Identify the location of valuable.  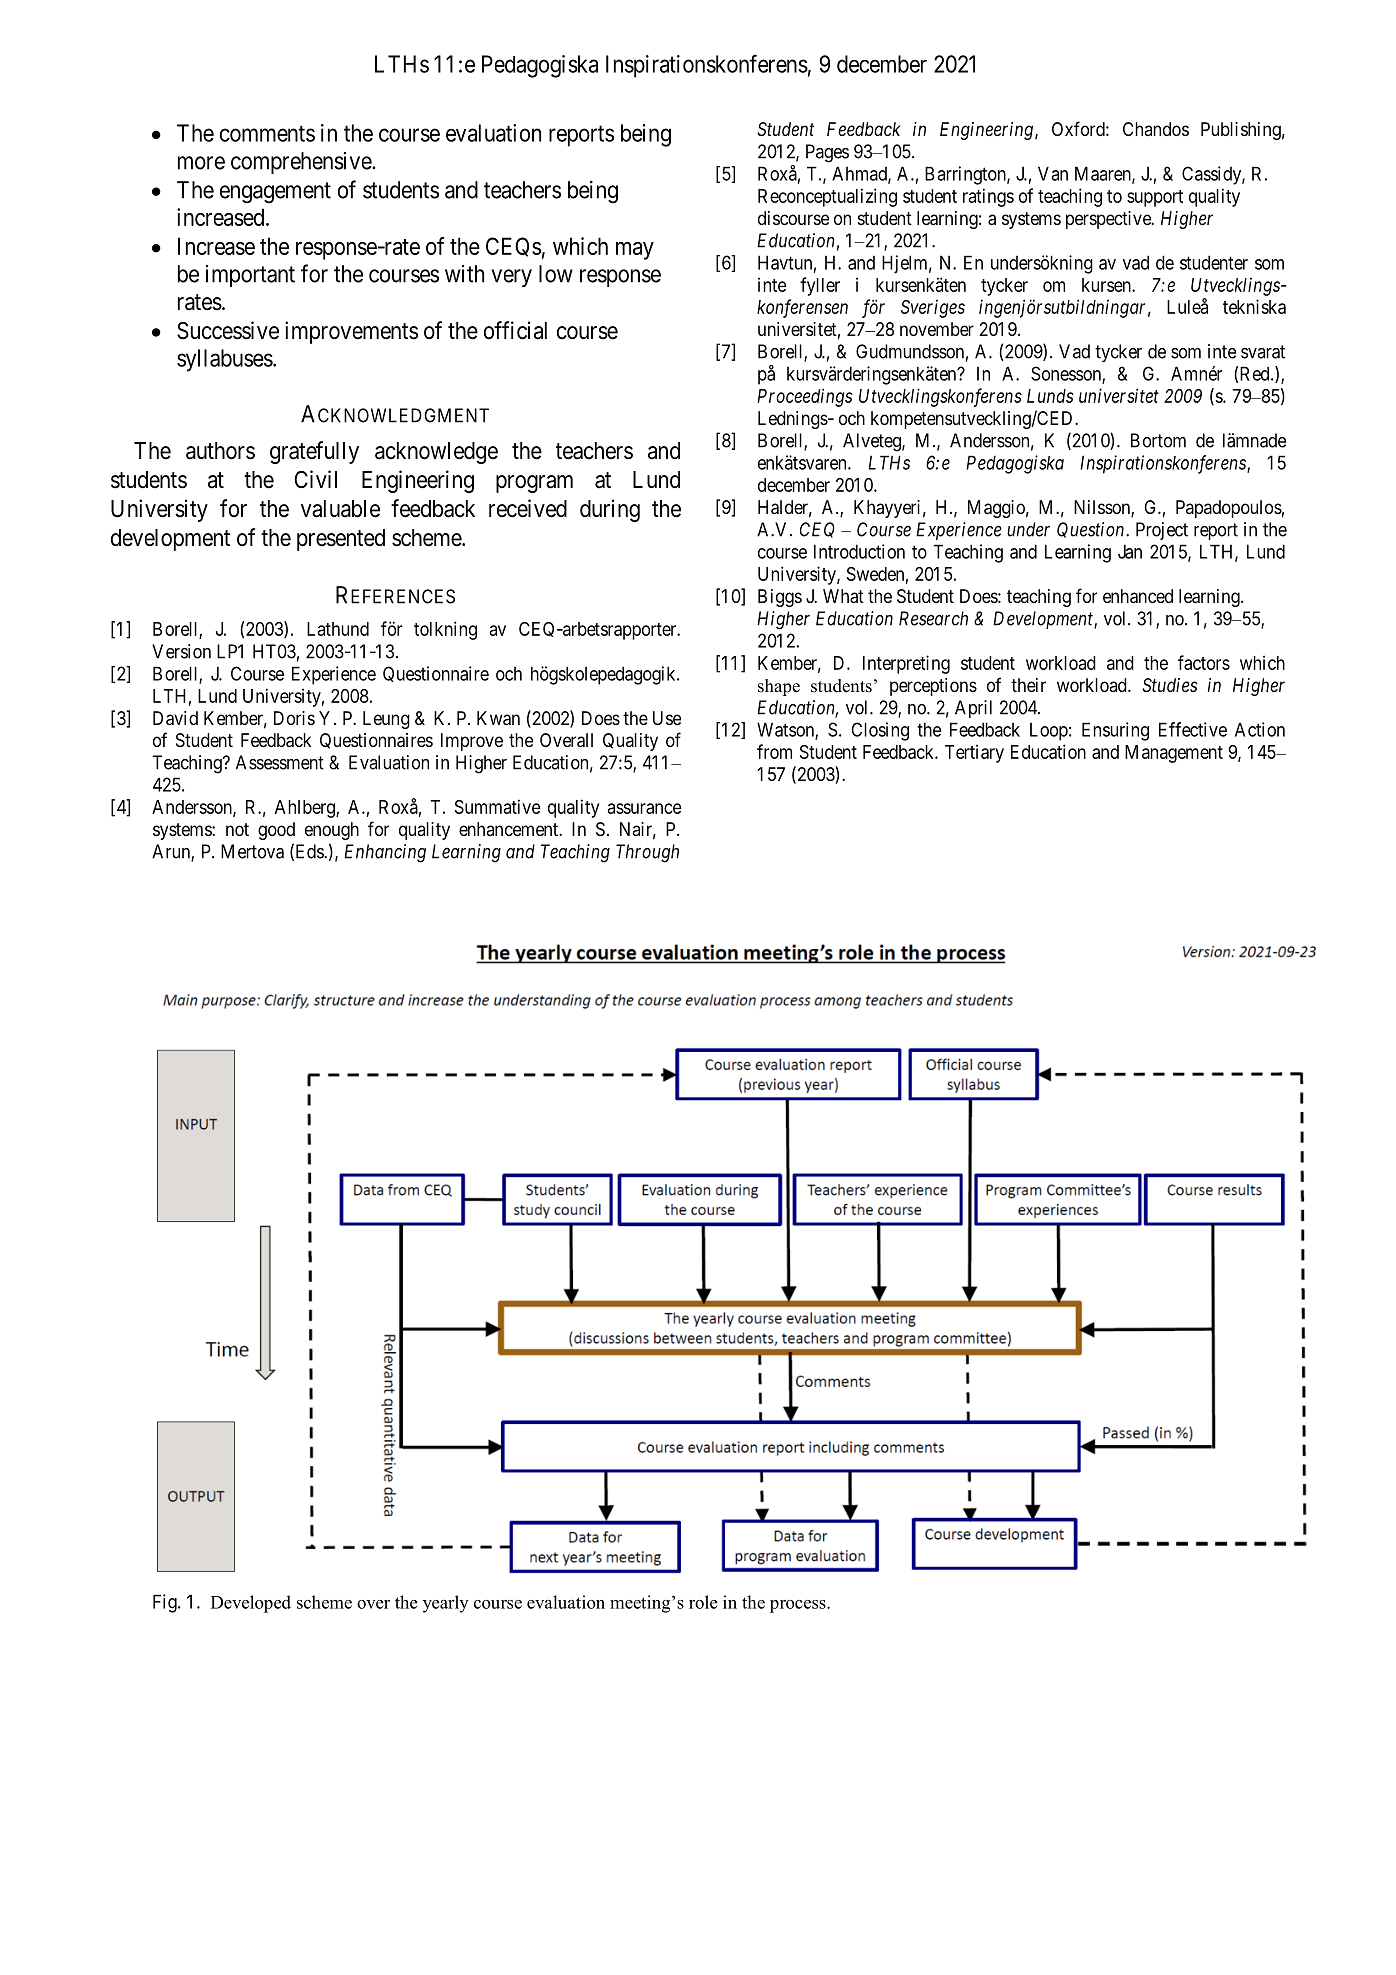
(340, 509).
